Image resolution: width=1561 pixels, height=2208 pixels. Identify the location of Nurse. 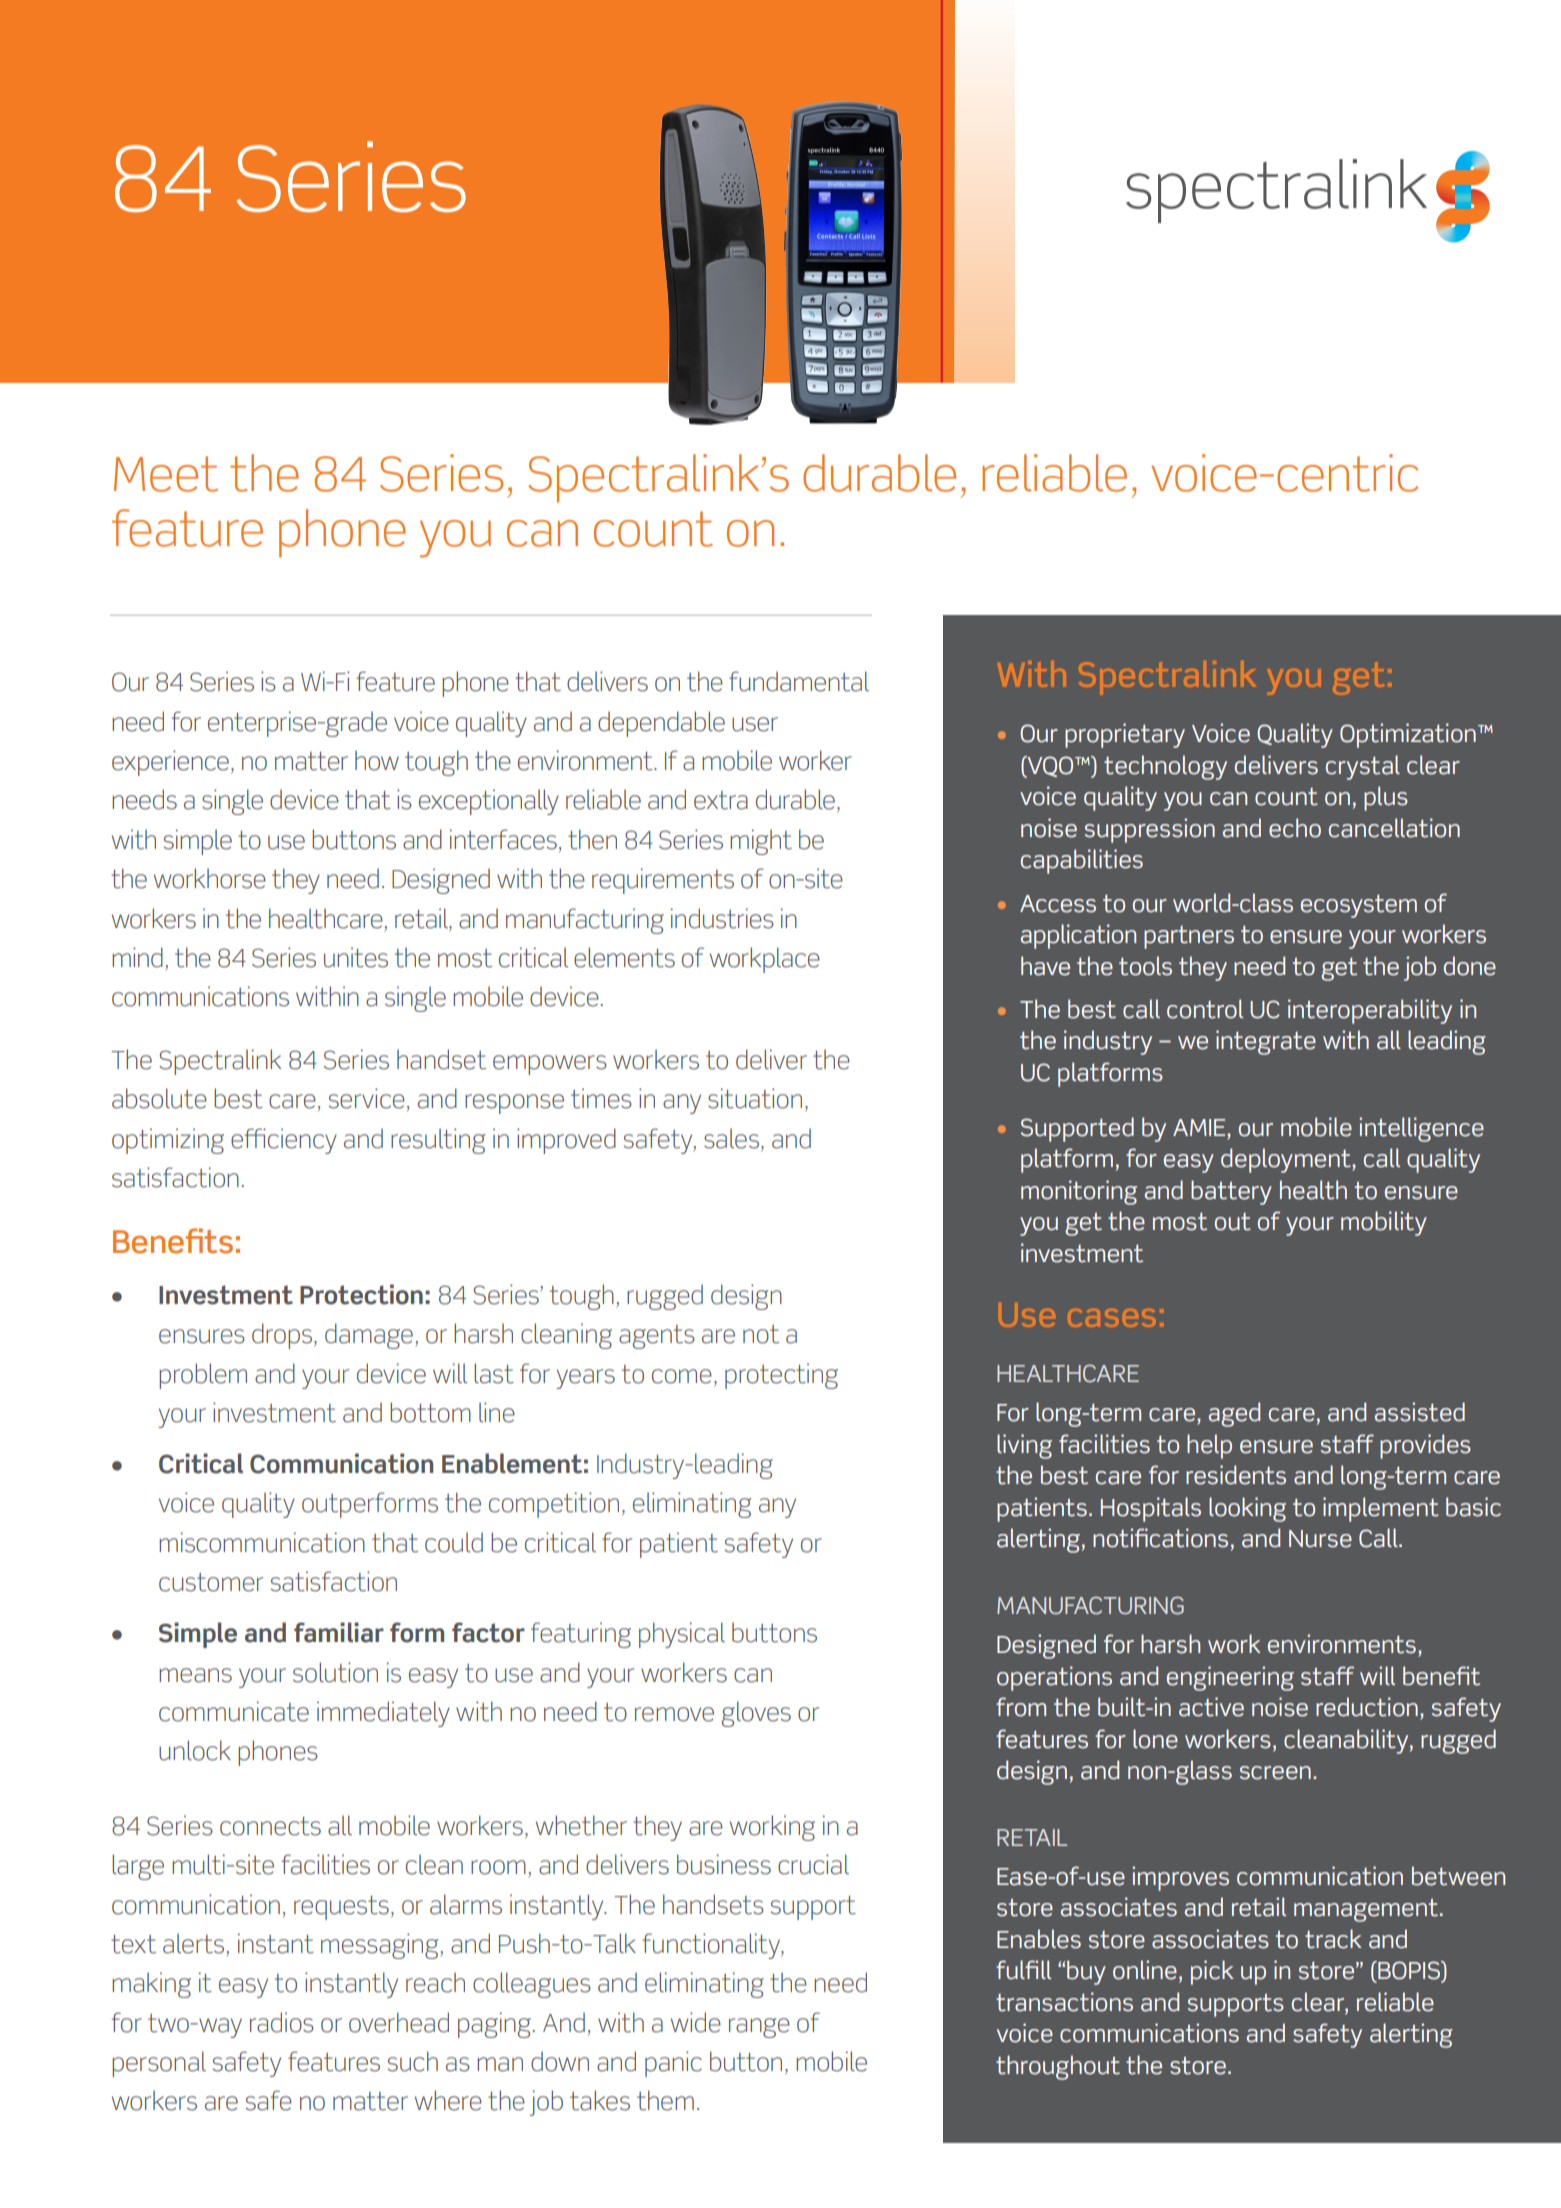
(1320, 1539).
